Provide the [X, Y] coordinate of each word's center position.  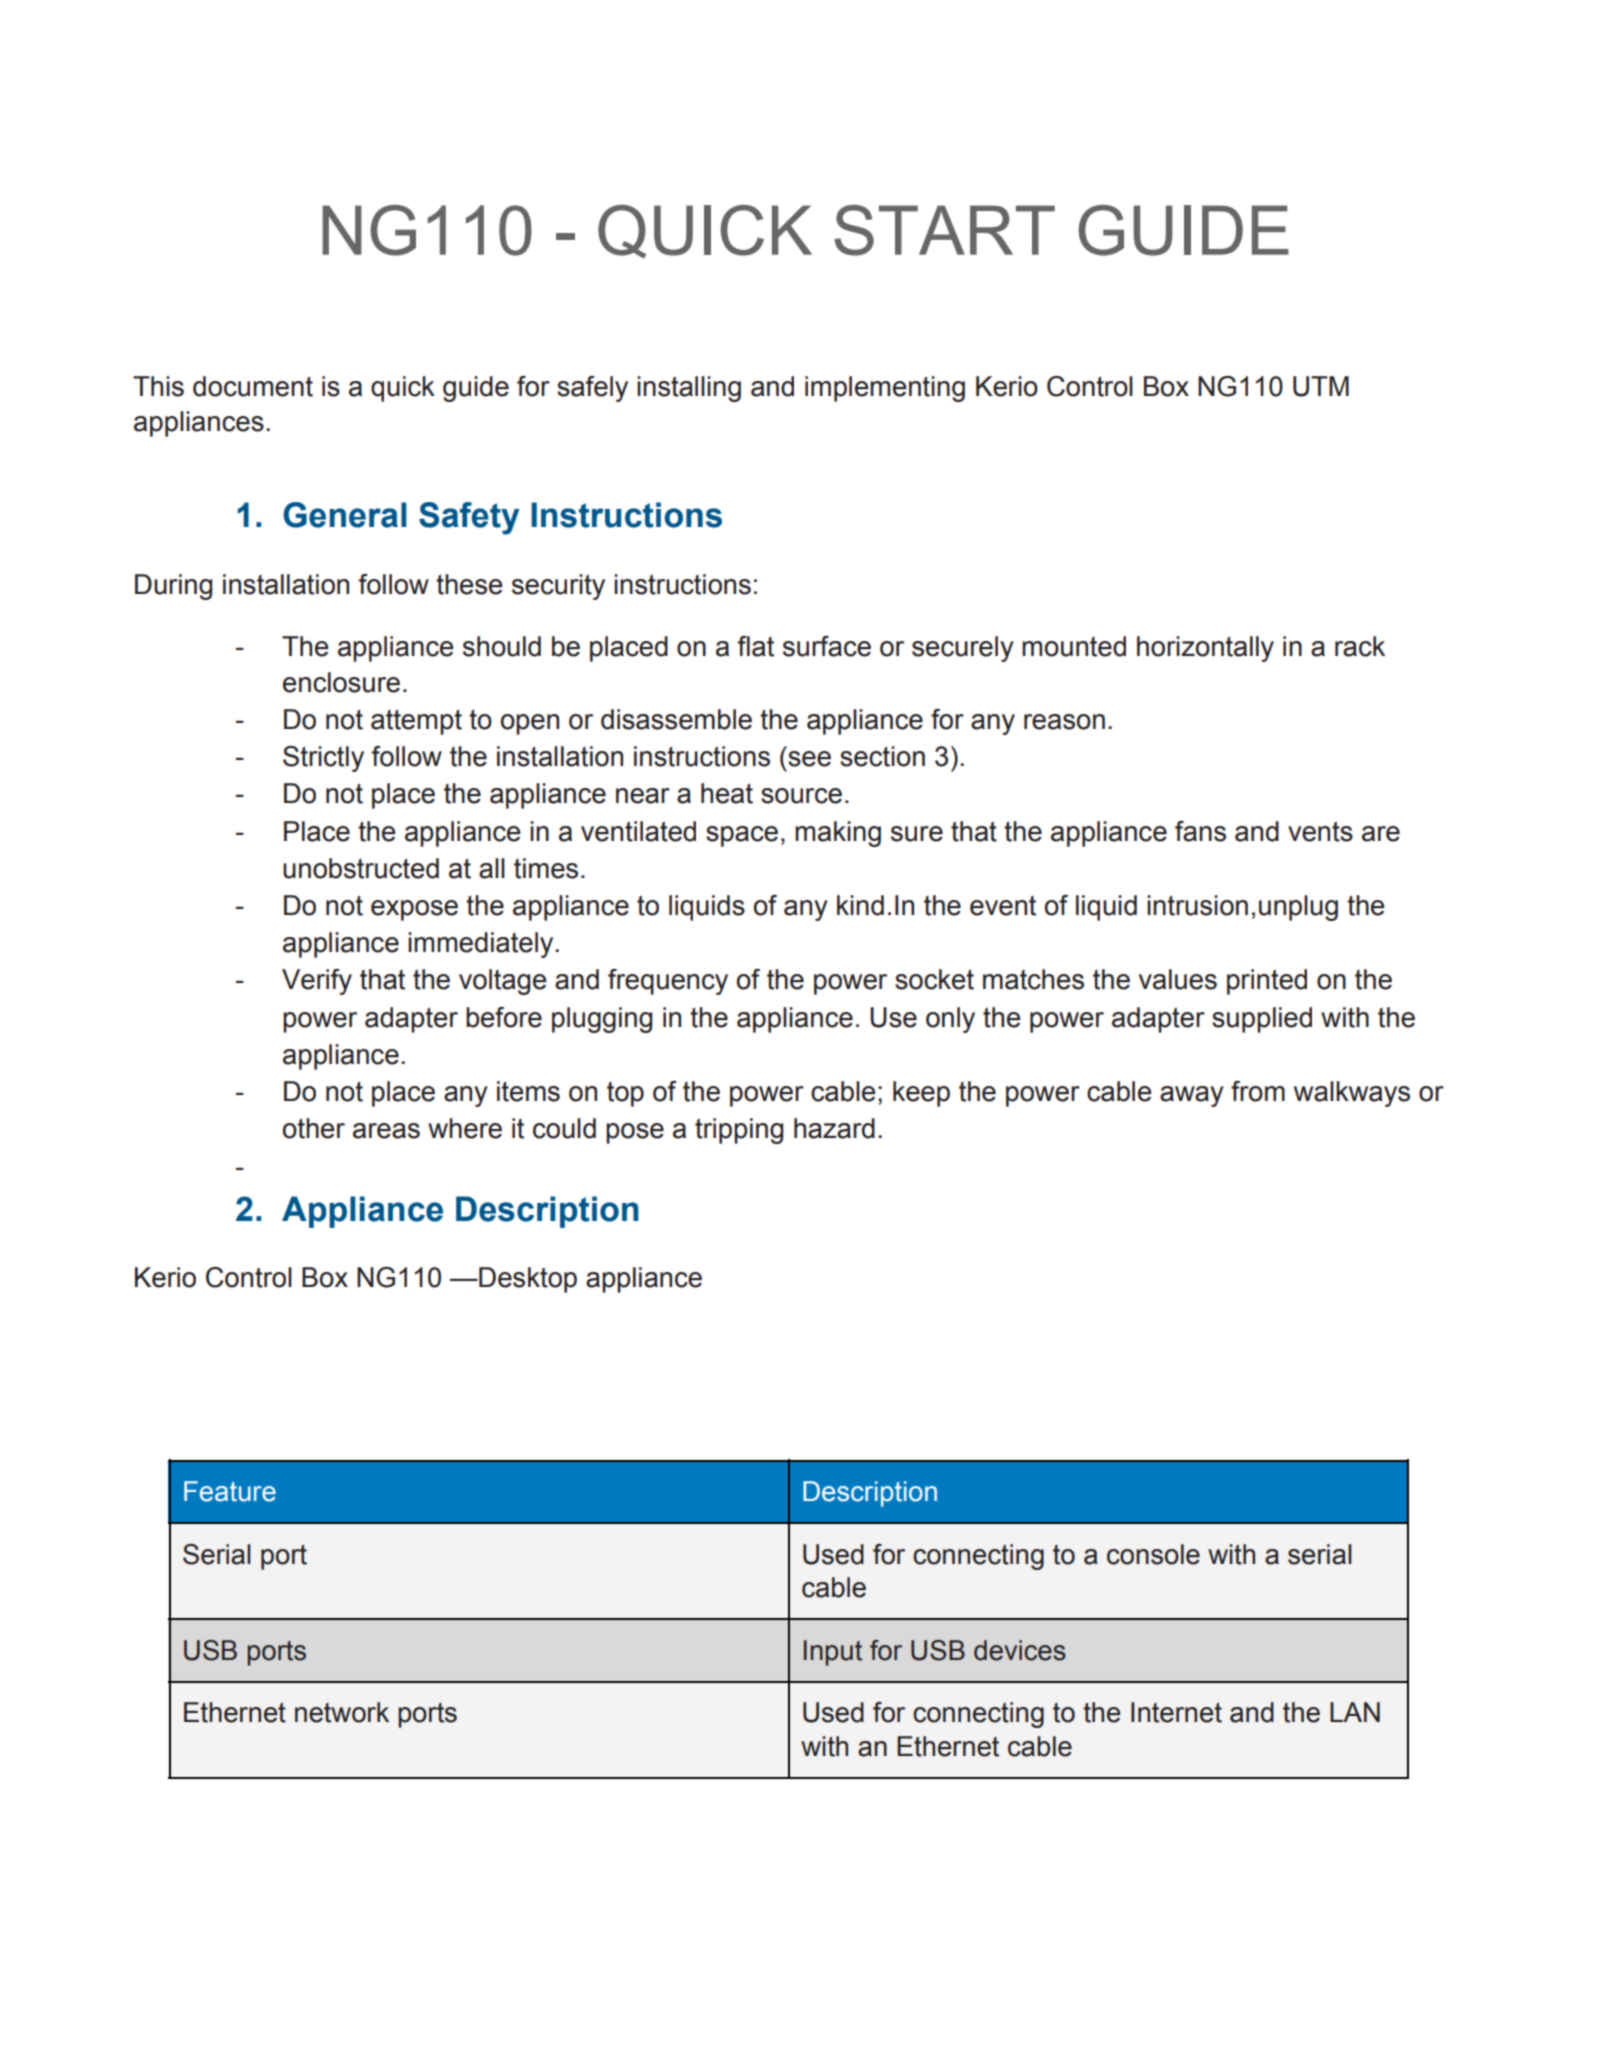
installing [689, 389]
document [253, 386]
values [1178, 979]
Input [833, 1653]
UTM [1321, 386]
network [342, 1712]
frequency [668, 982]
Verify [317, 982]
